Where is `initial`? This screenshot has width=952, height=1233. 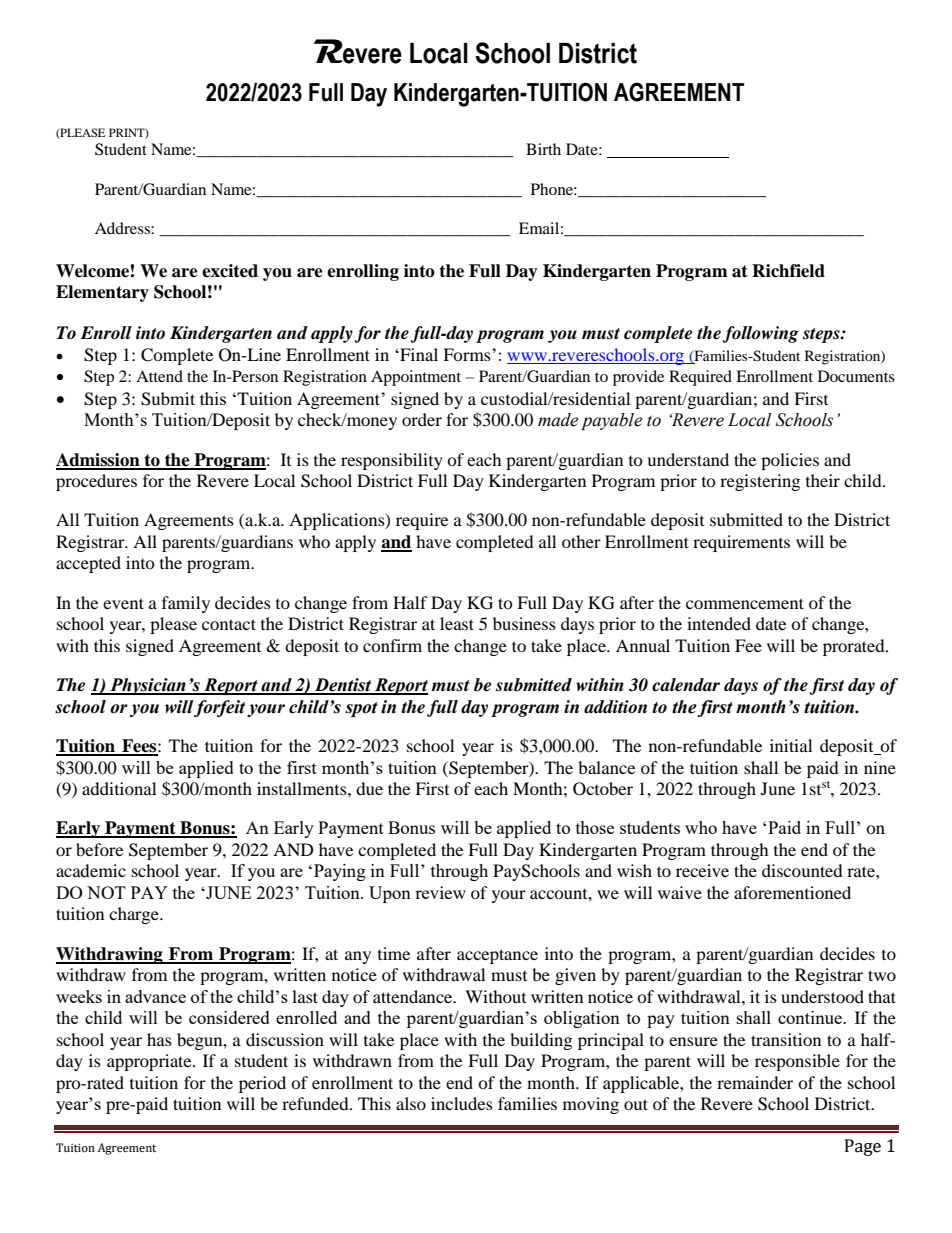
initial is located at coordinates (791, 745).
